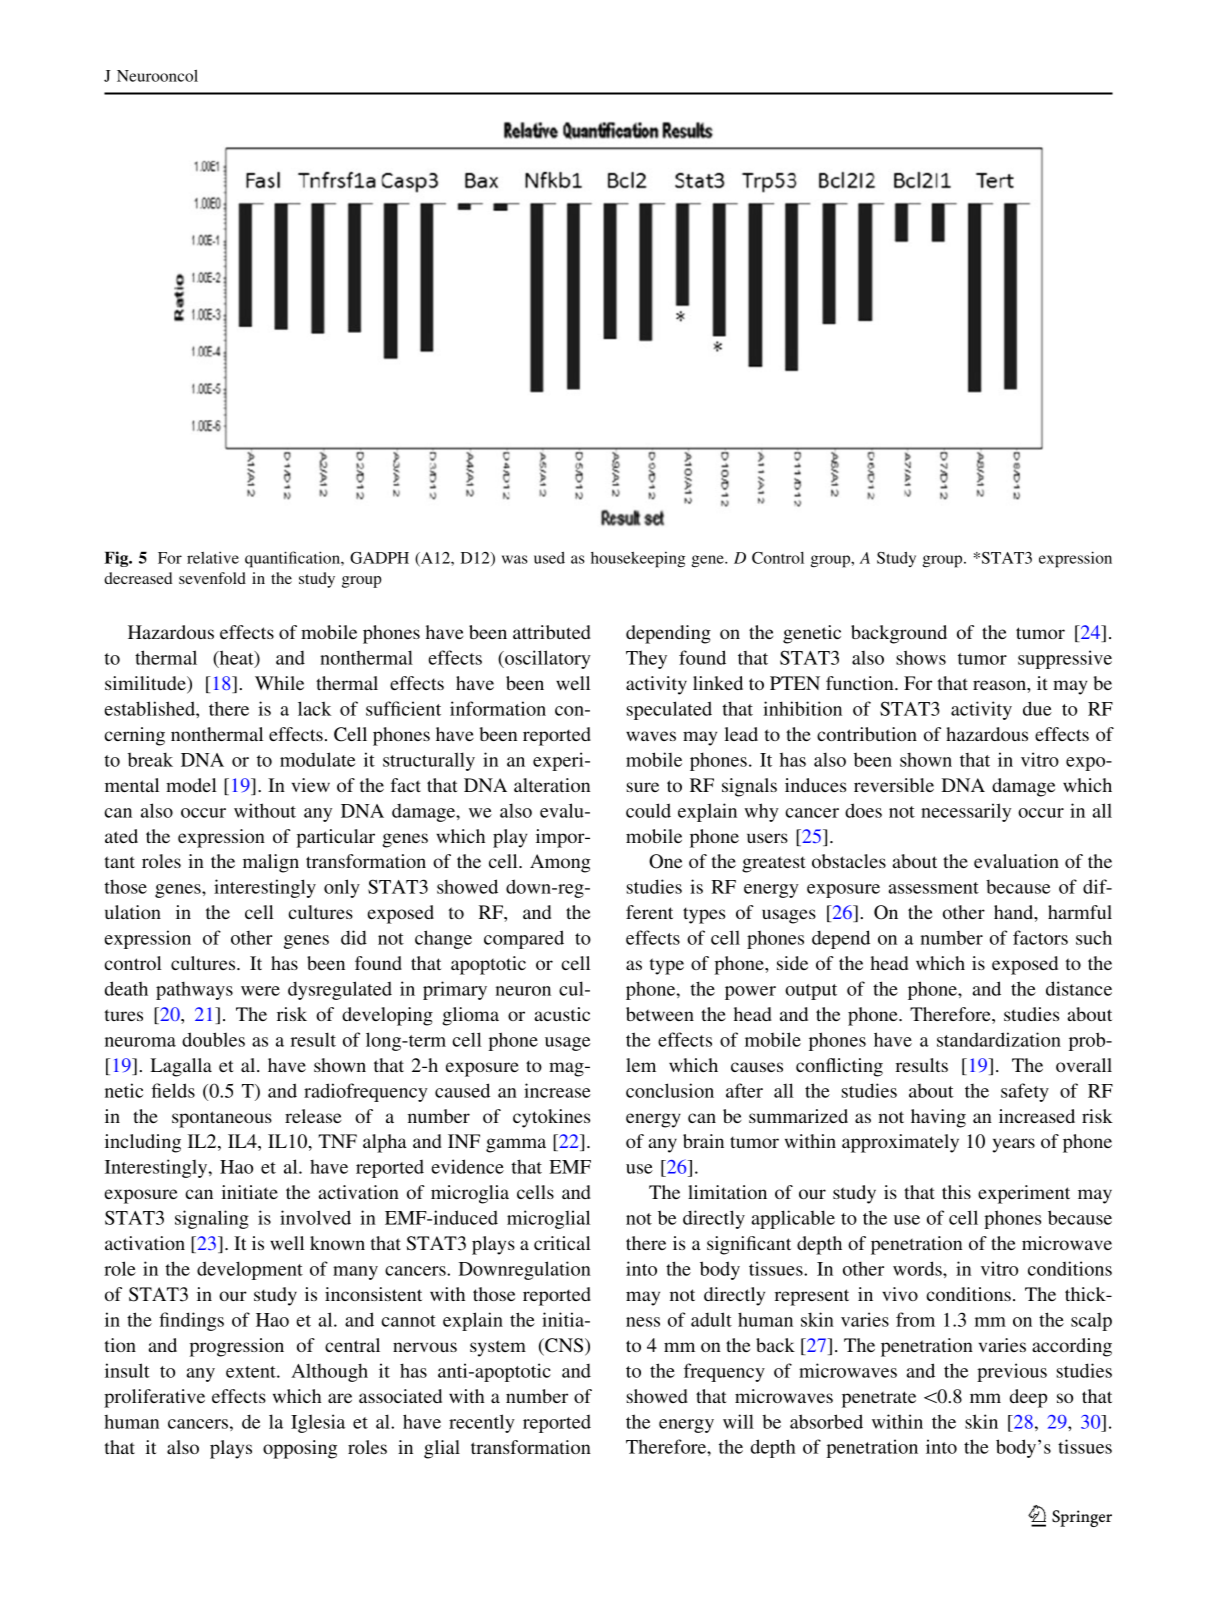 This screenshot has height=1617, width=1217. Describe the element at coordinates (956, 1192) in the screenshot. I see `this` at that location.
